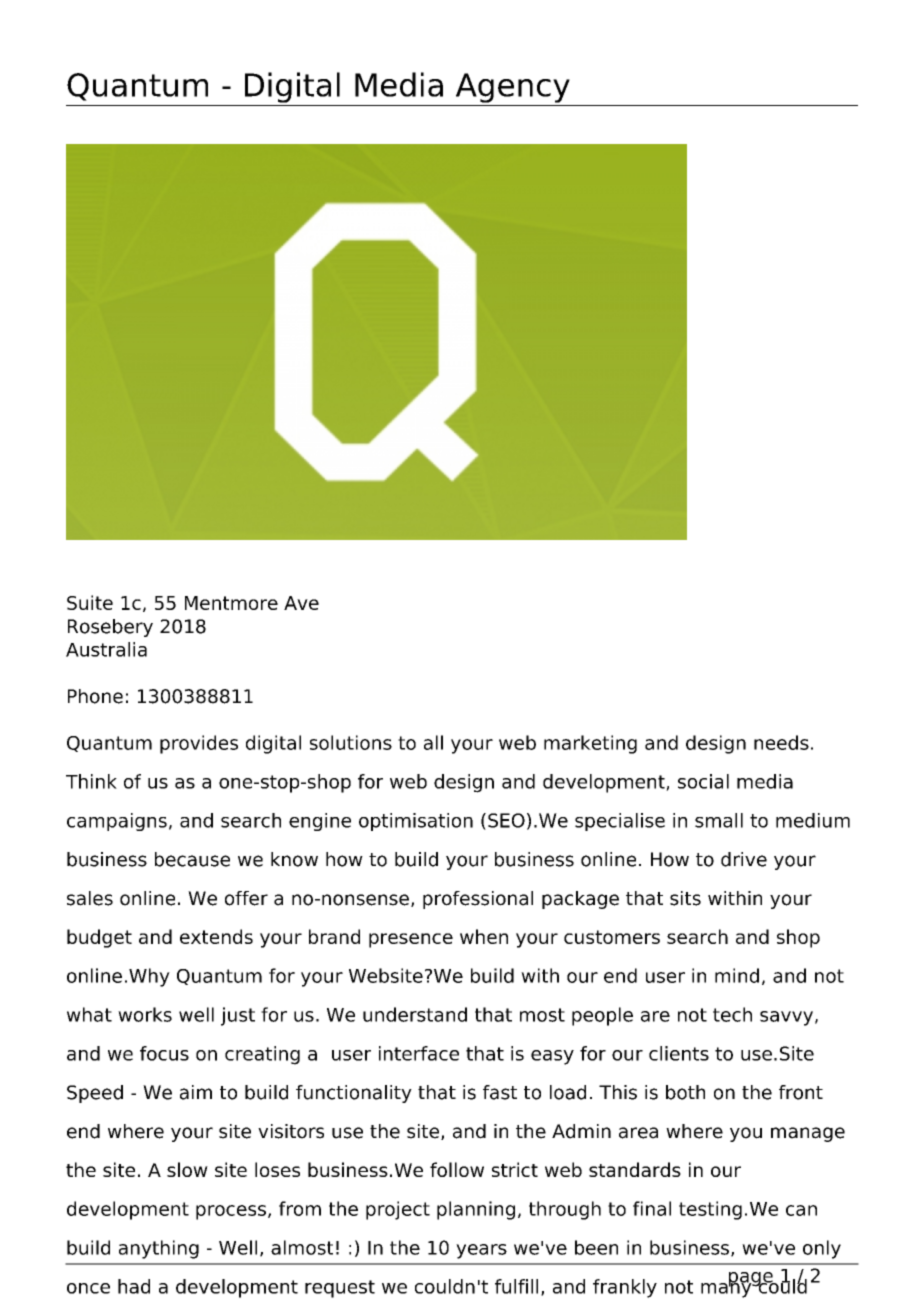 This page has height=1308, width=924. Describe the element at coordinates (513, 88) in the page. I see `Agency` at that location.
